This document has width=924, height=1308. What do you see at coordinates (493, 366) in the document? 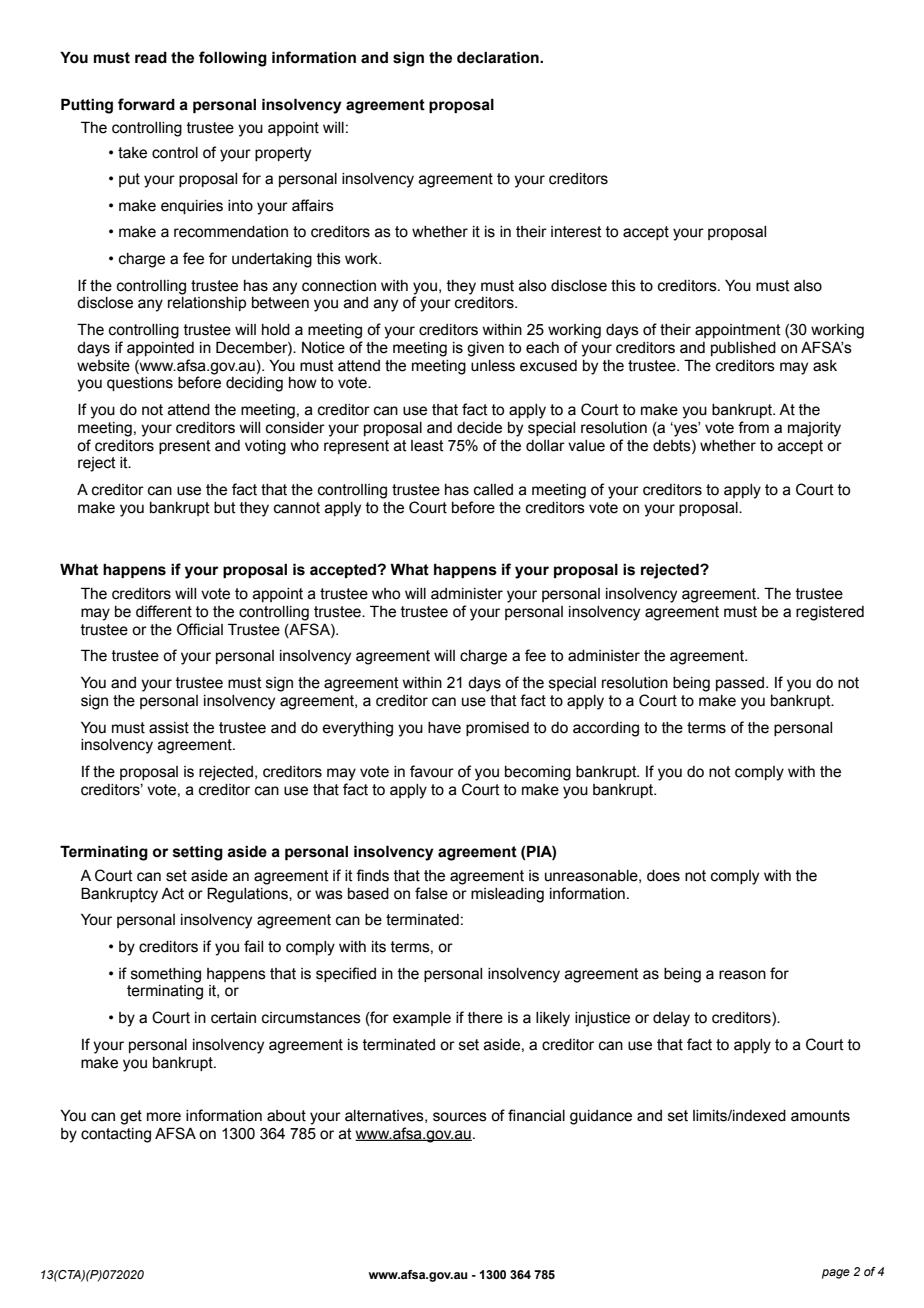
I see `unless` at bounding box center [493, 366].
